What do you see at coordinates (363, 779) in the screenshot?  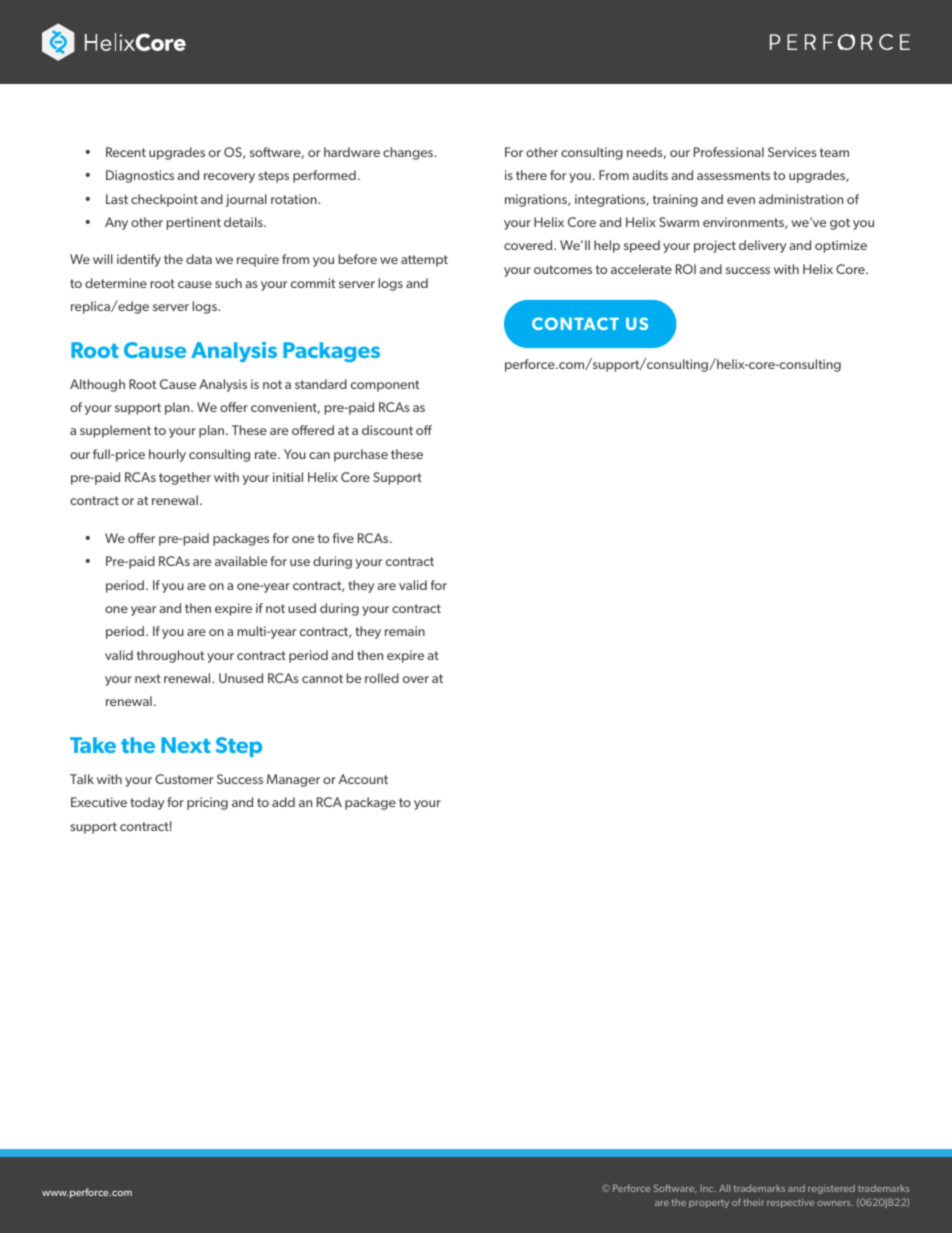 I see `Account` at bounding box center [363, 779].
